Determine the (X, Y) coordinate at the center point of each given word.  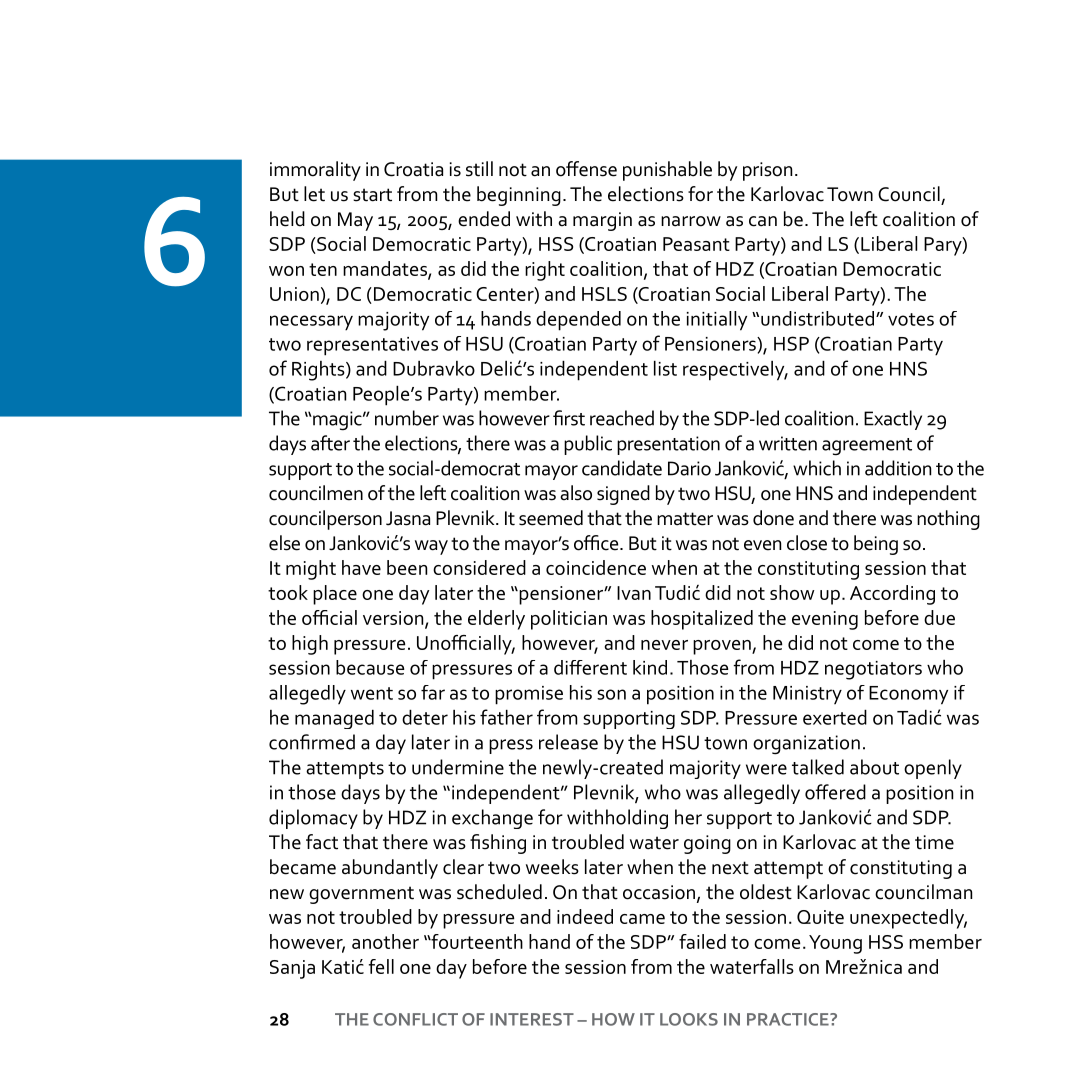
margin (602, 221)
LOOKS (689, 1019)
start (372, 195)
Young (835, 944)
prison (767, 171)
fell (381, 966)
